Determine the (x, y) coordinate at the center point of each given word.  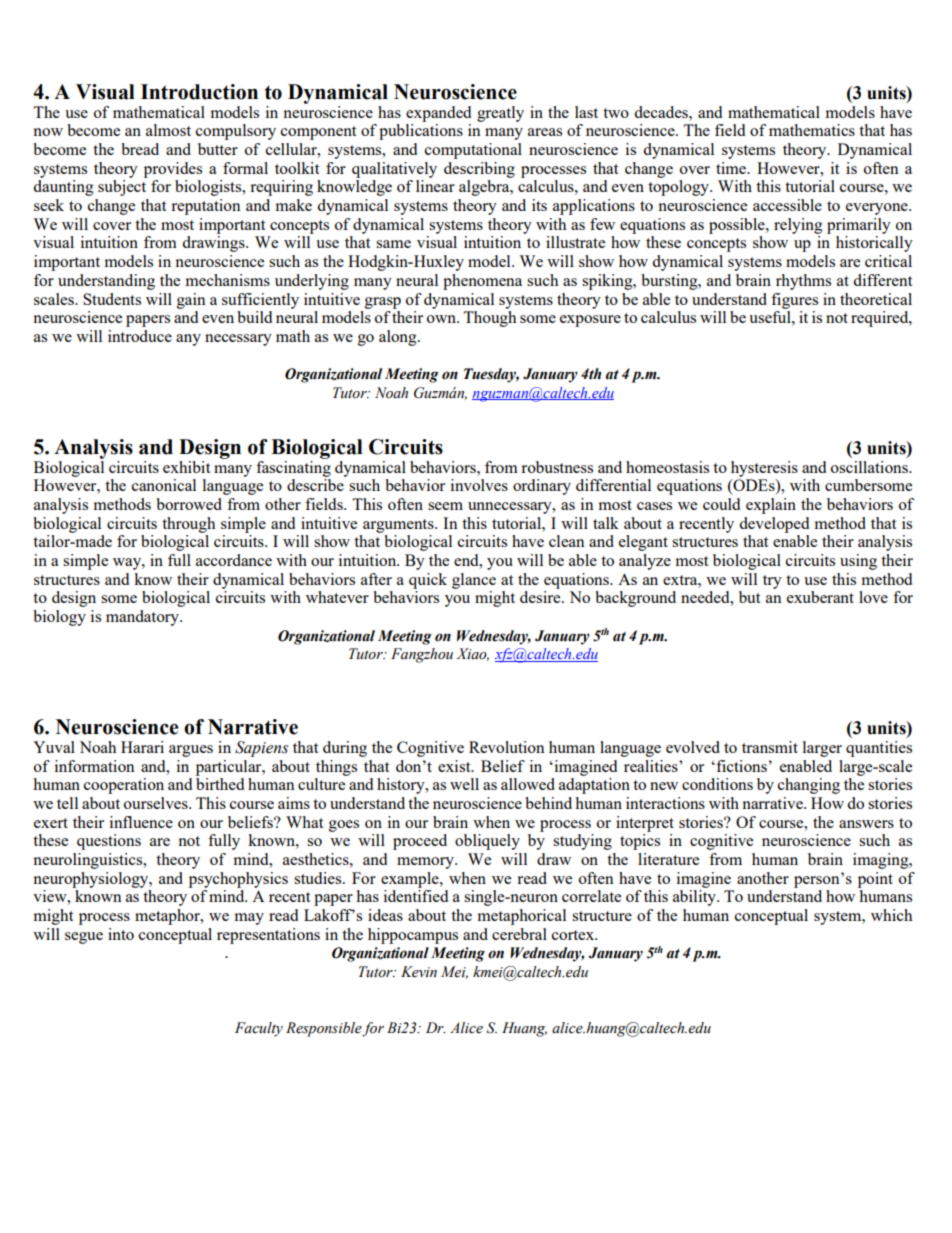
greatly (500, 114)
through (188, 525)
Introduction (199, 92)
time (732, 168)
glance (474, 581)
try (772, 582)
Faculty (259, 1029)
